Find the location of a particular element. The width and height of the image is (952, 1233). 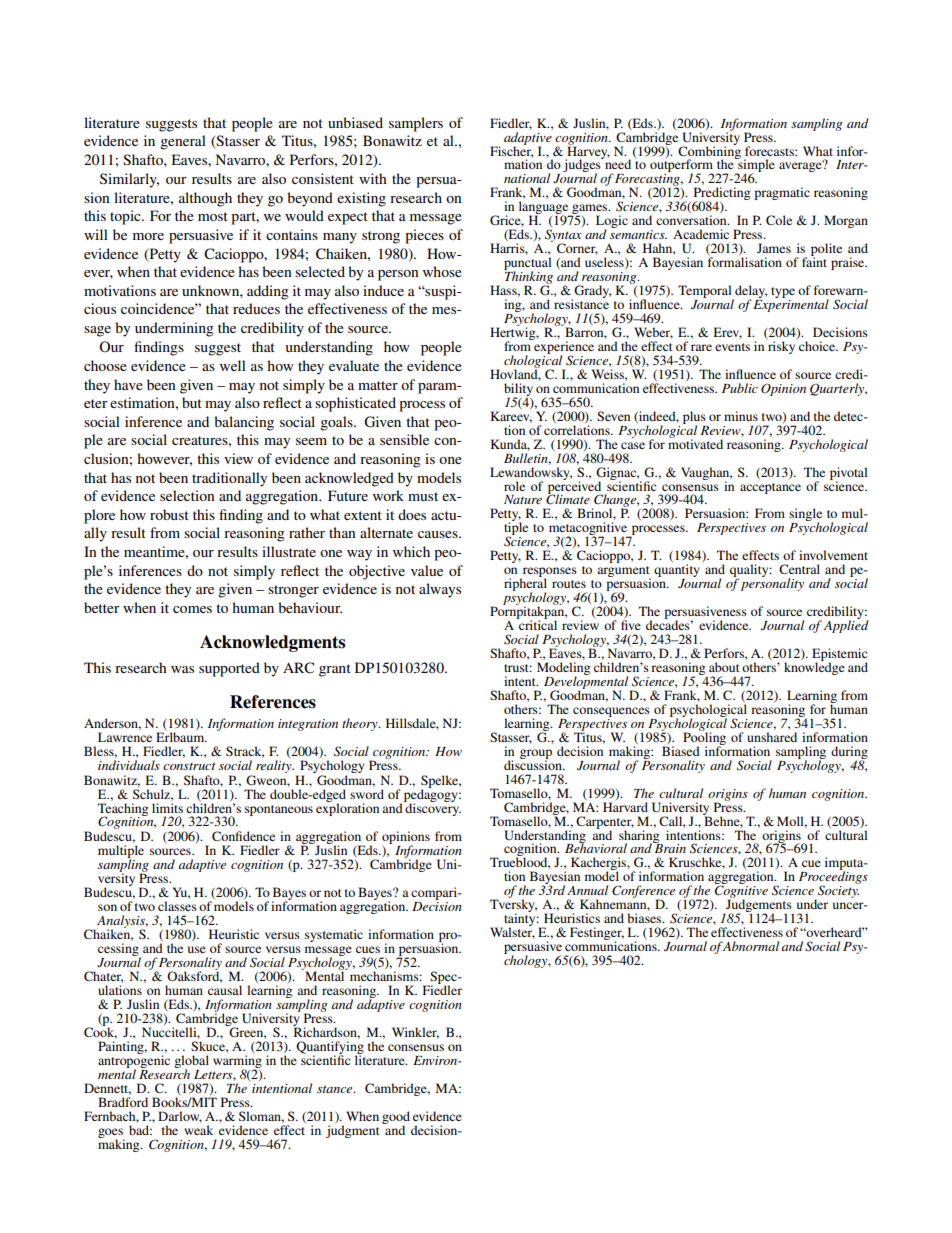

group is located at coordinates (536, 755).
